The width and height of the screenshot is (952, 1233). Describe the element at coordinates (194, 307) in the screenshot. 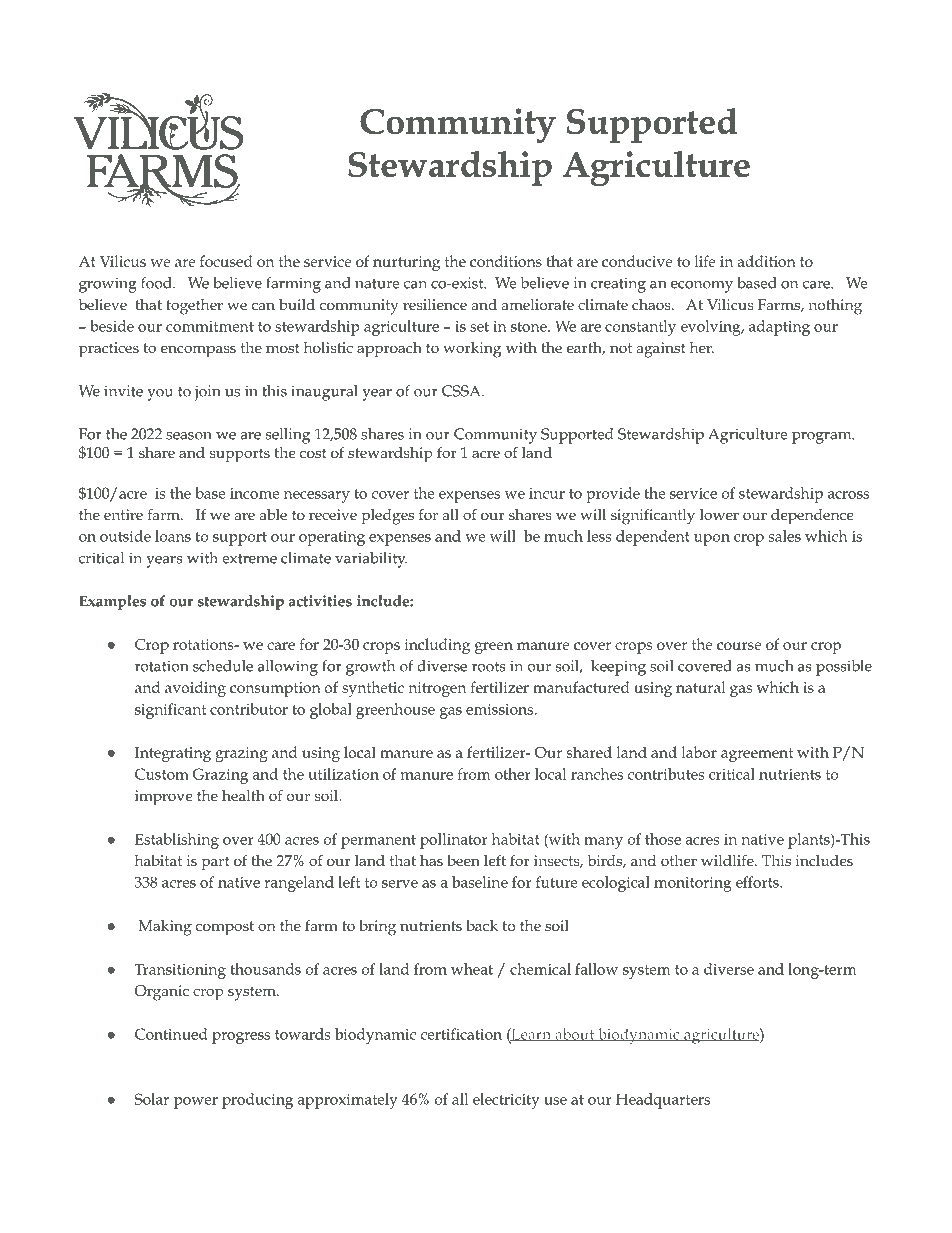

I see `together` at that location.
